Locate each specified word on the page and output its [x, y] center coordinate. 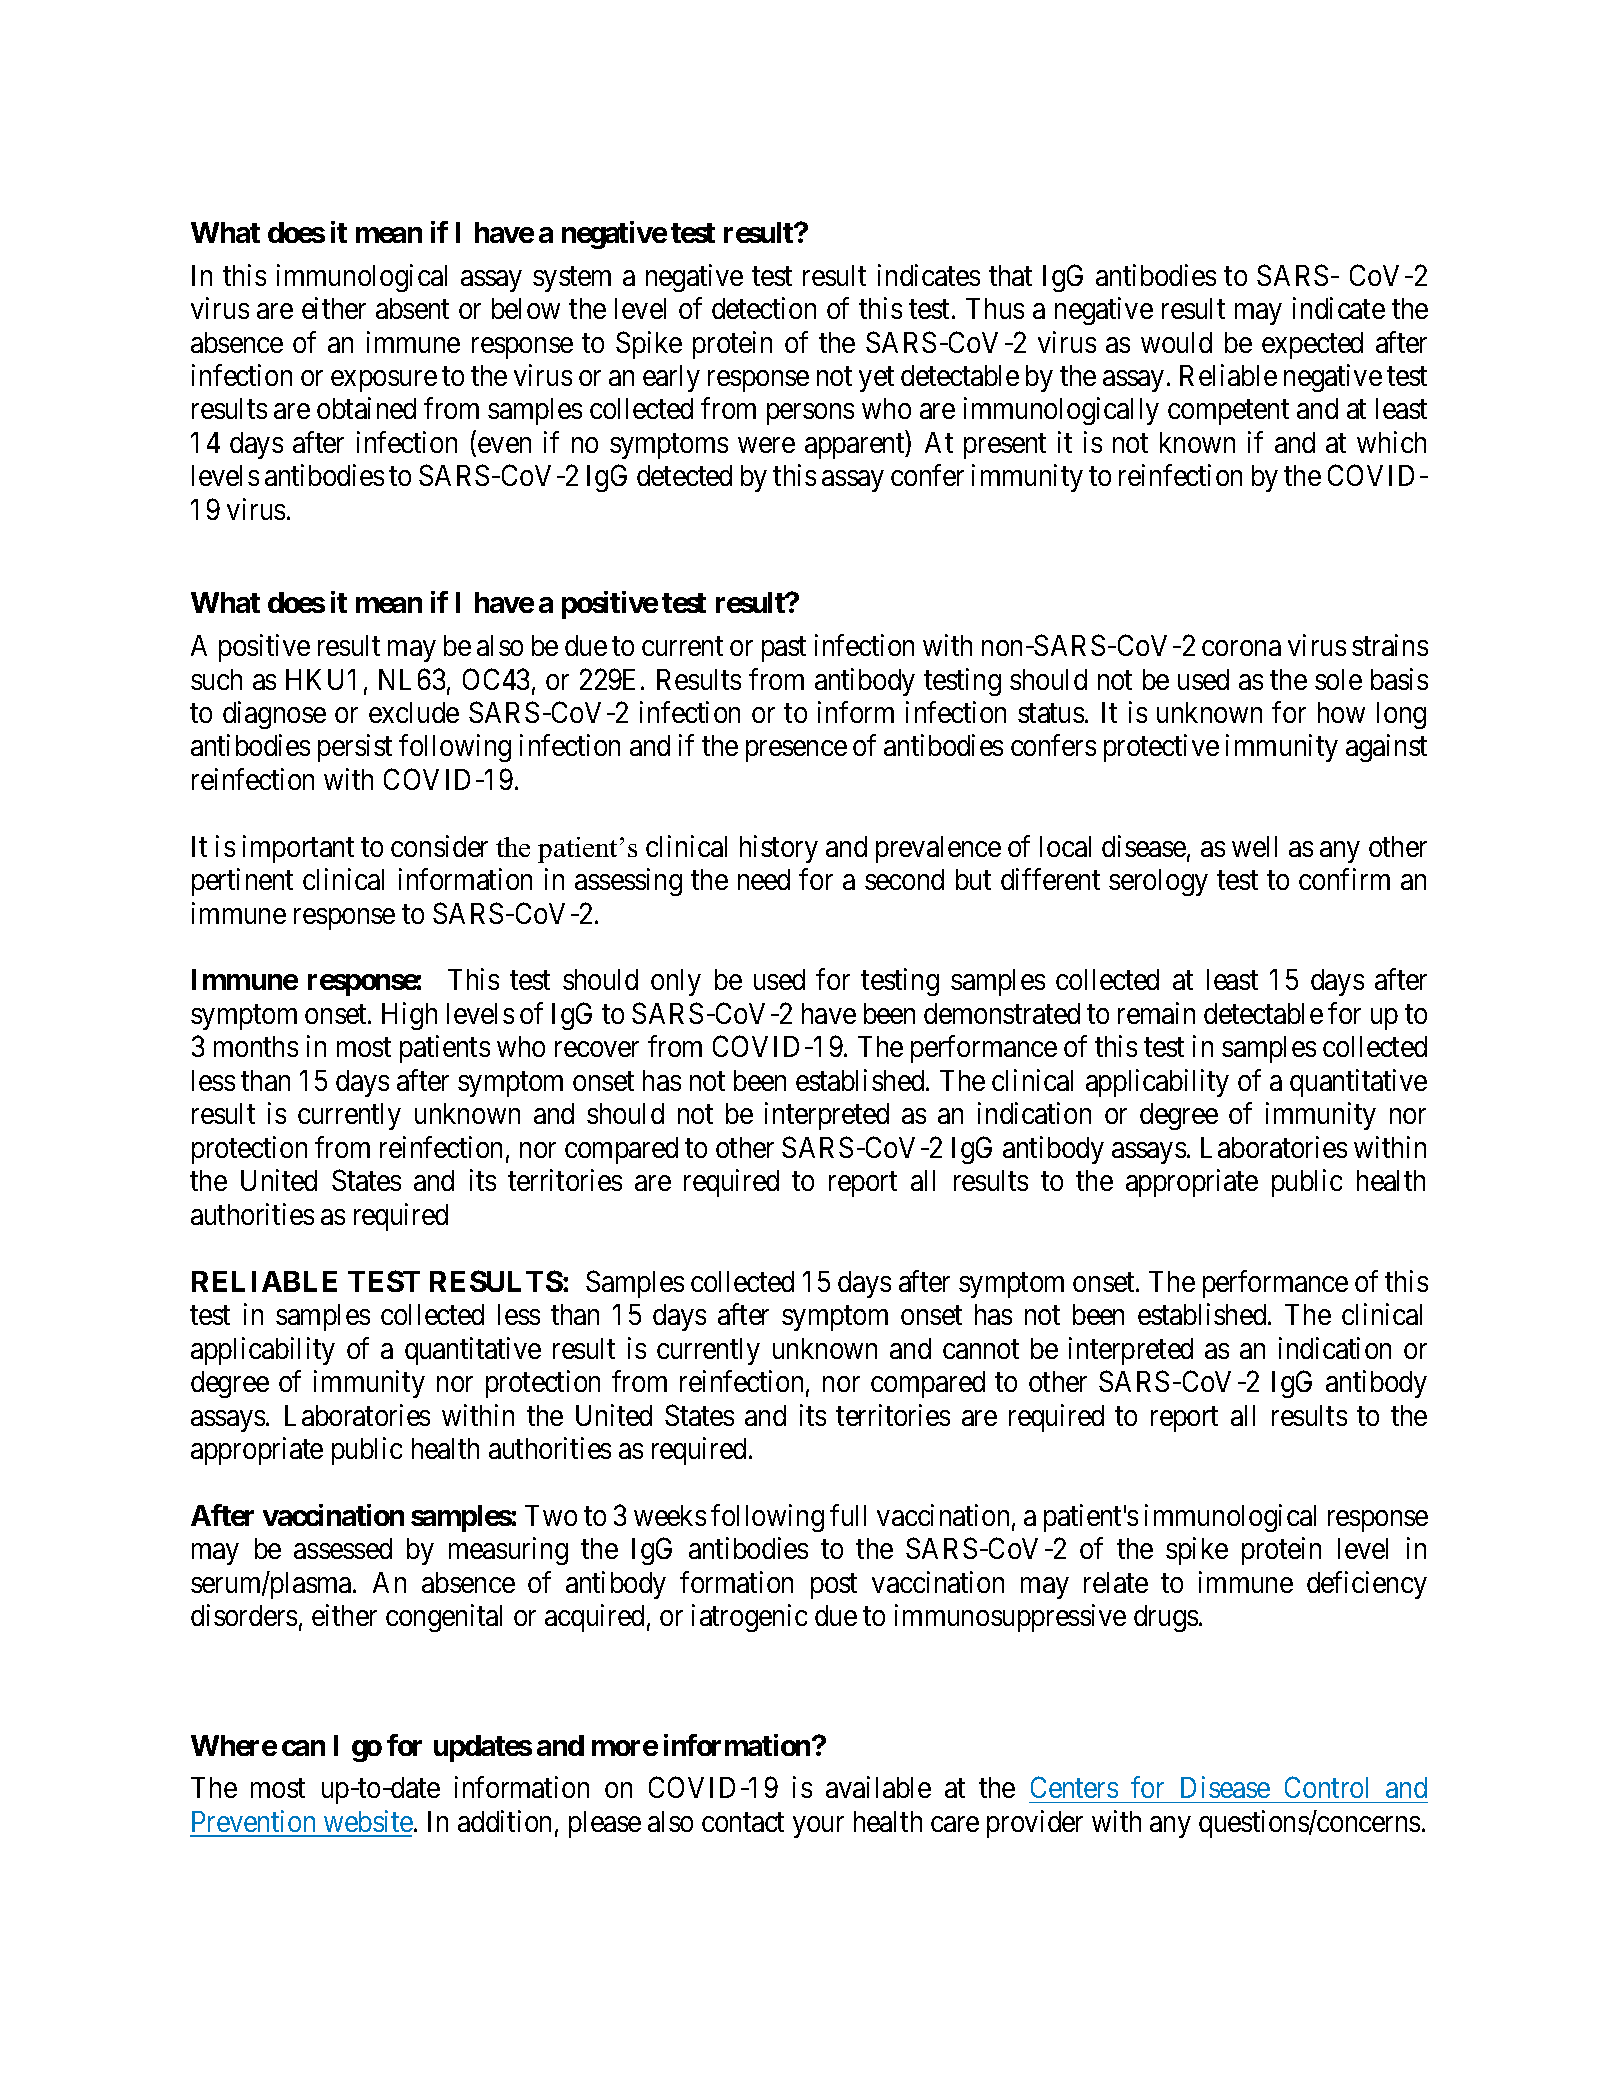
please [605, 1824]
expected [1312, 345]
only [676, 982]
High [409, 1016]
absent [412, 308]
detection [764, 308]
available [878, 1787]
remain [1156, 1013]
